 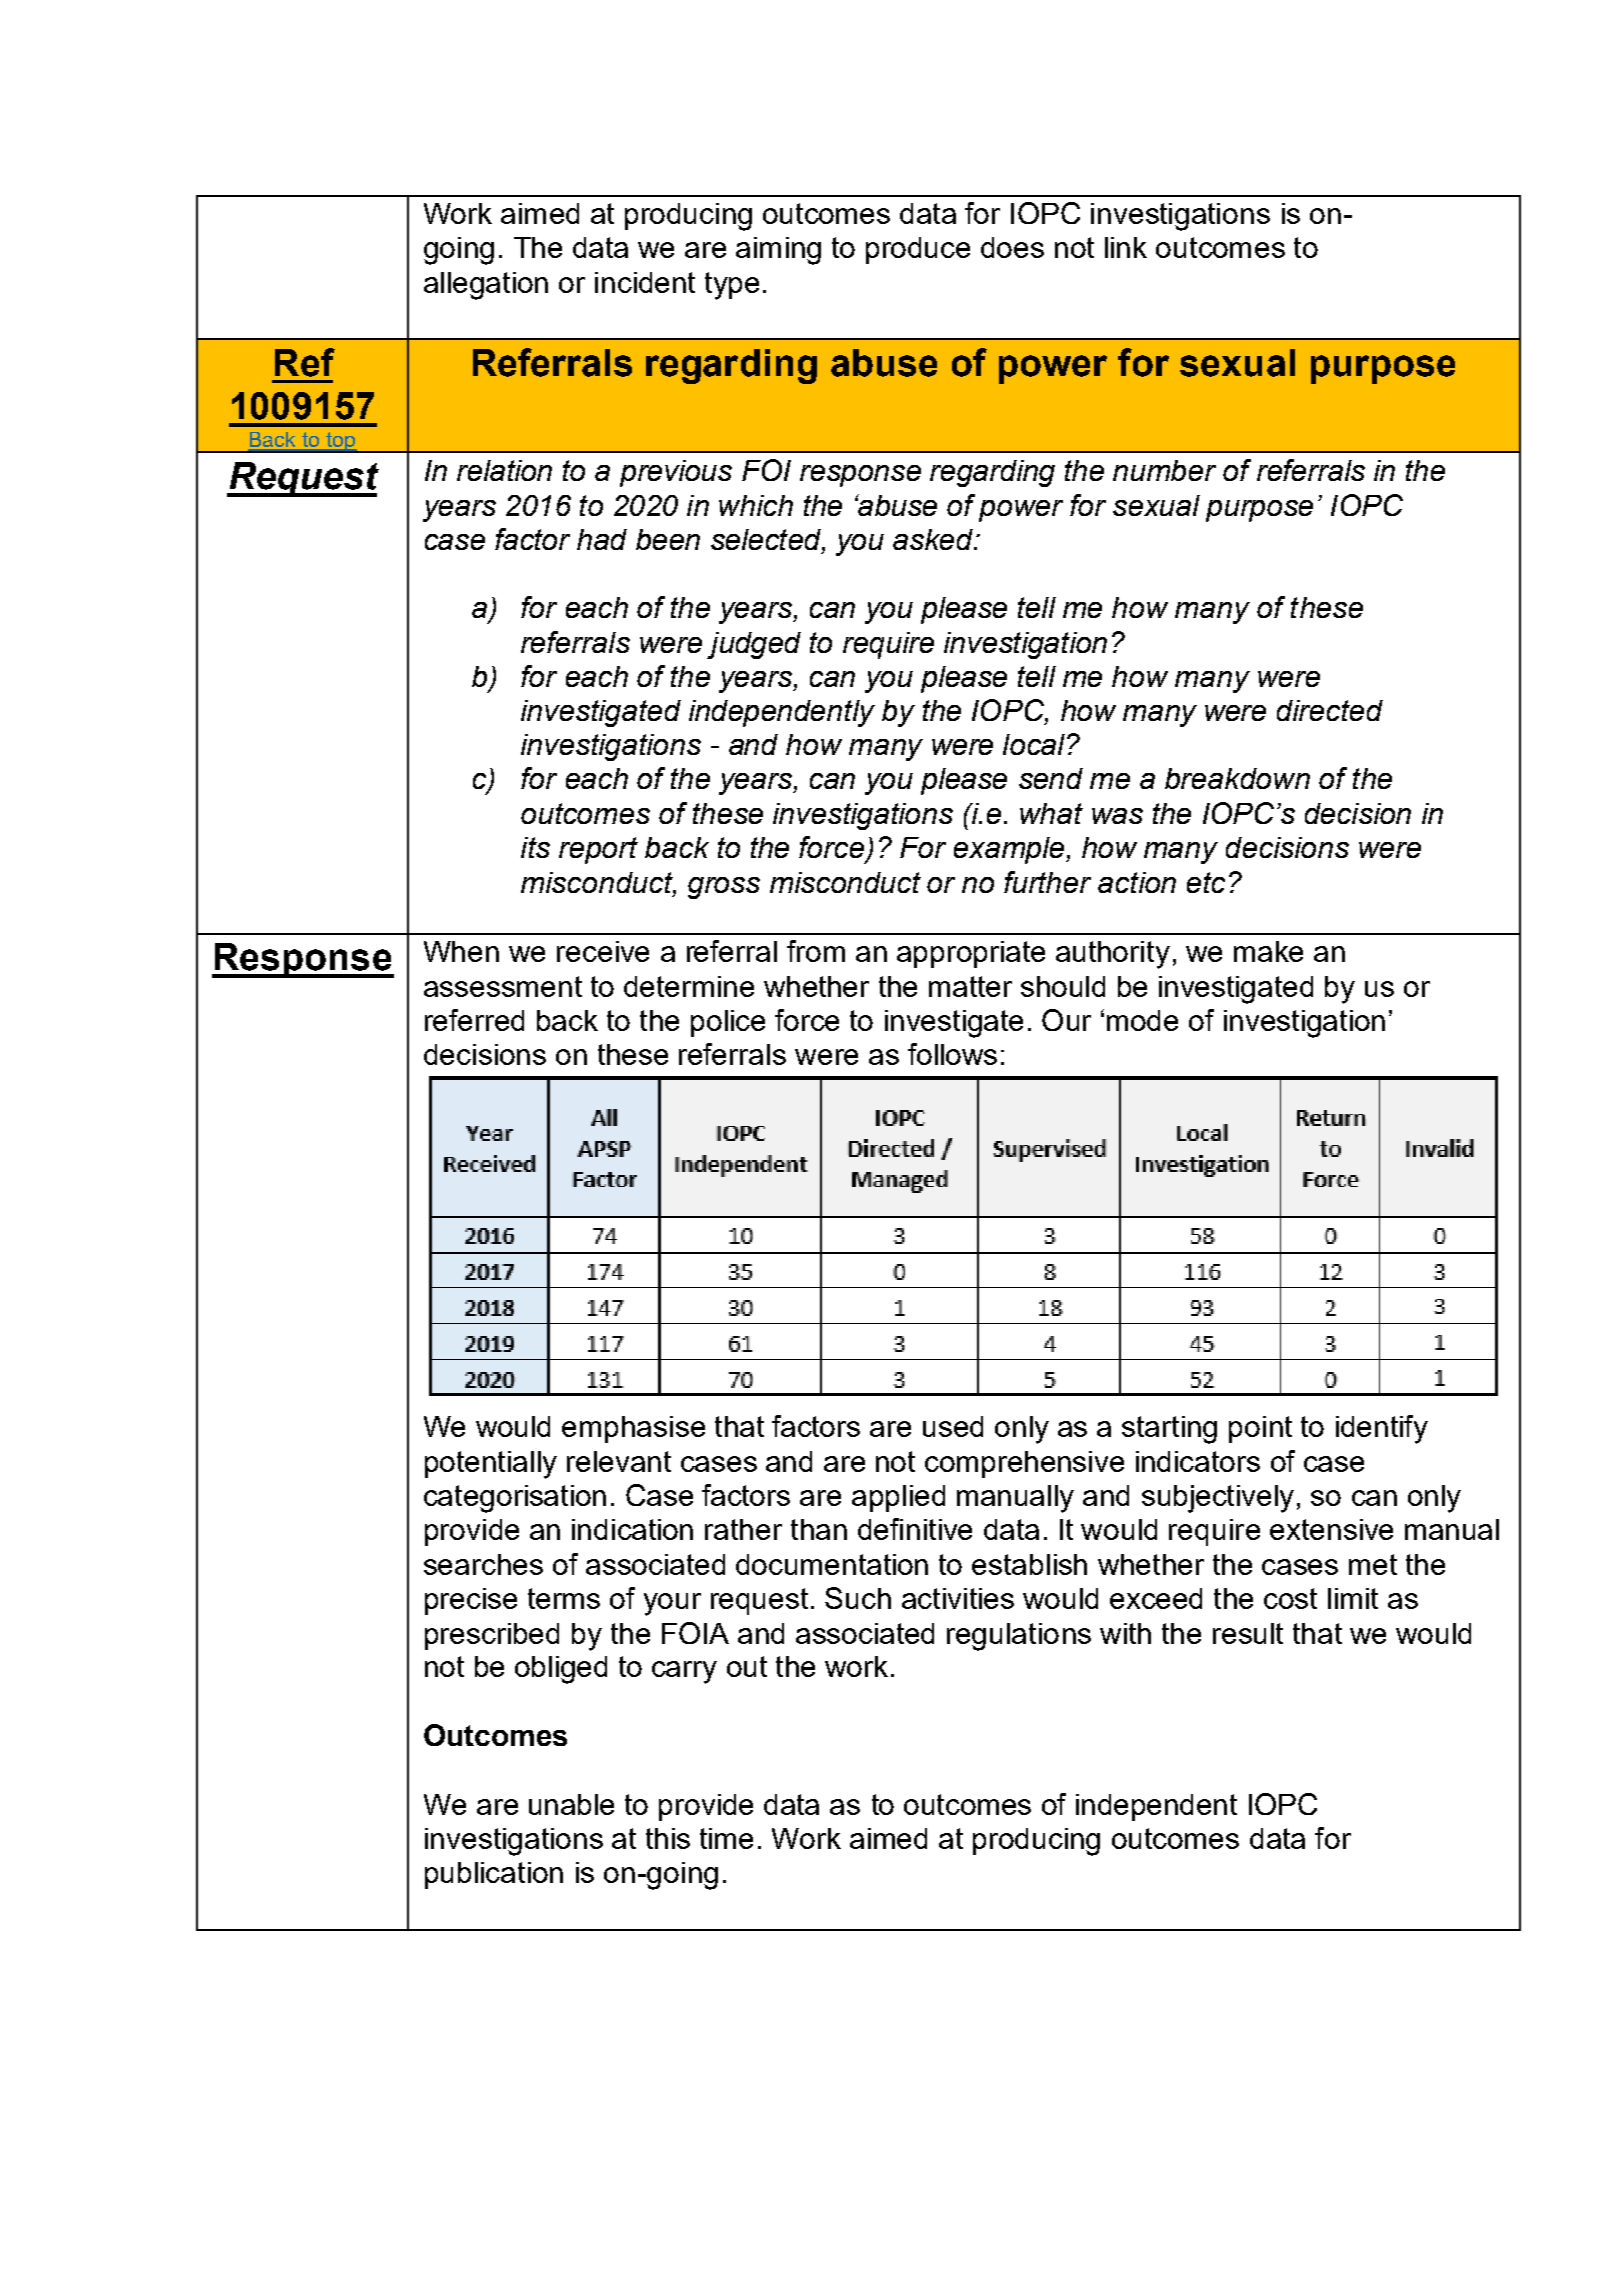 What do you see at coordinates (1268, 951) in the screenshot?
I see `make` at bounding box center [1268, 951].
